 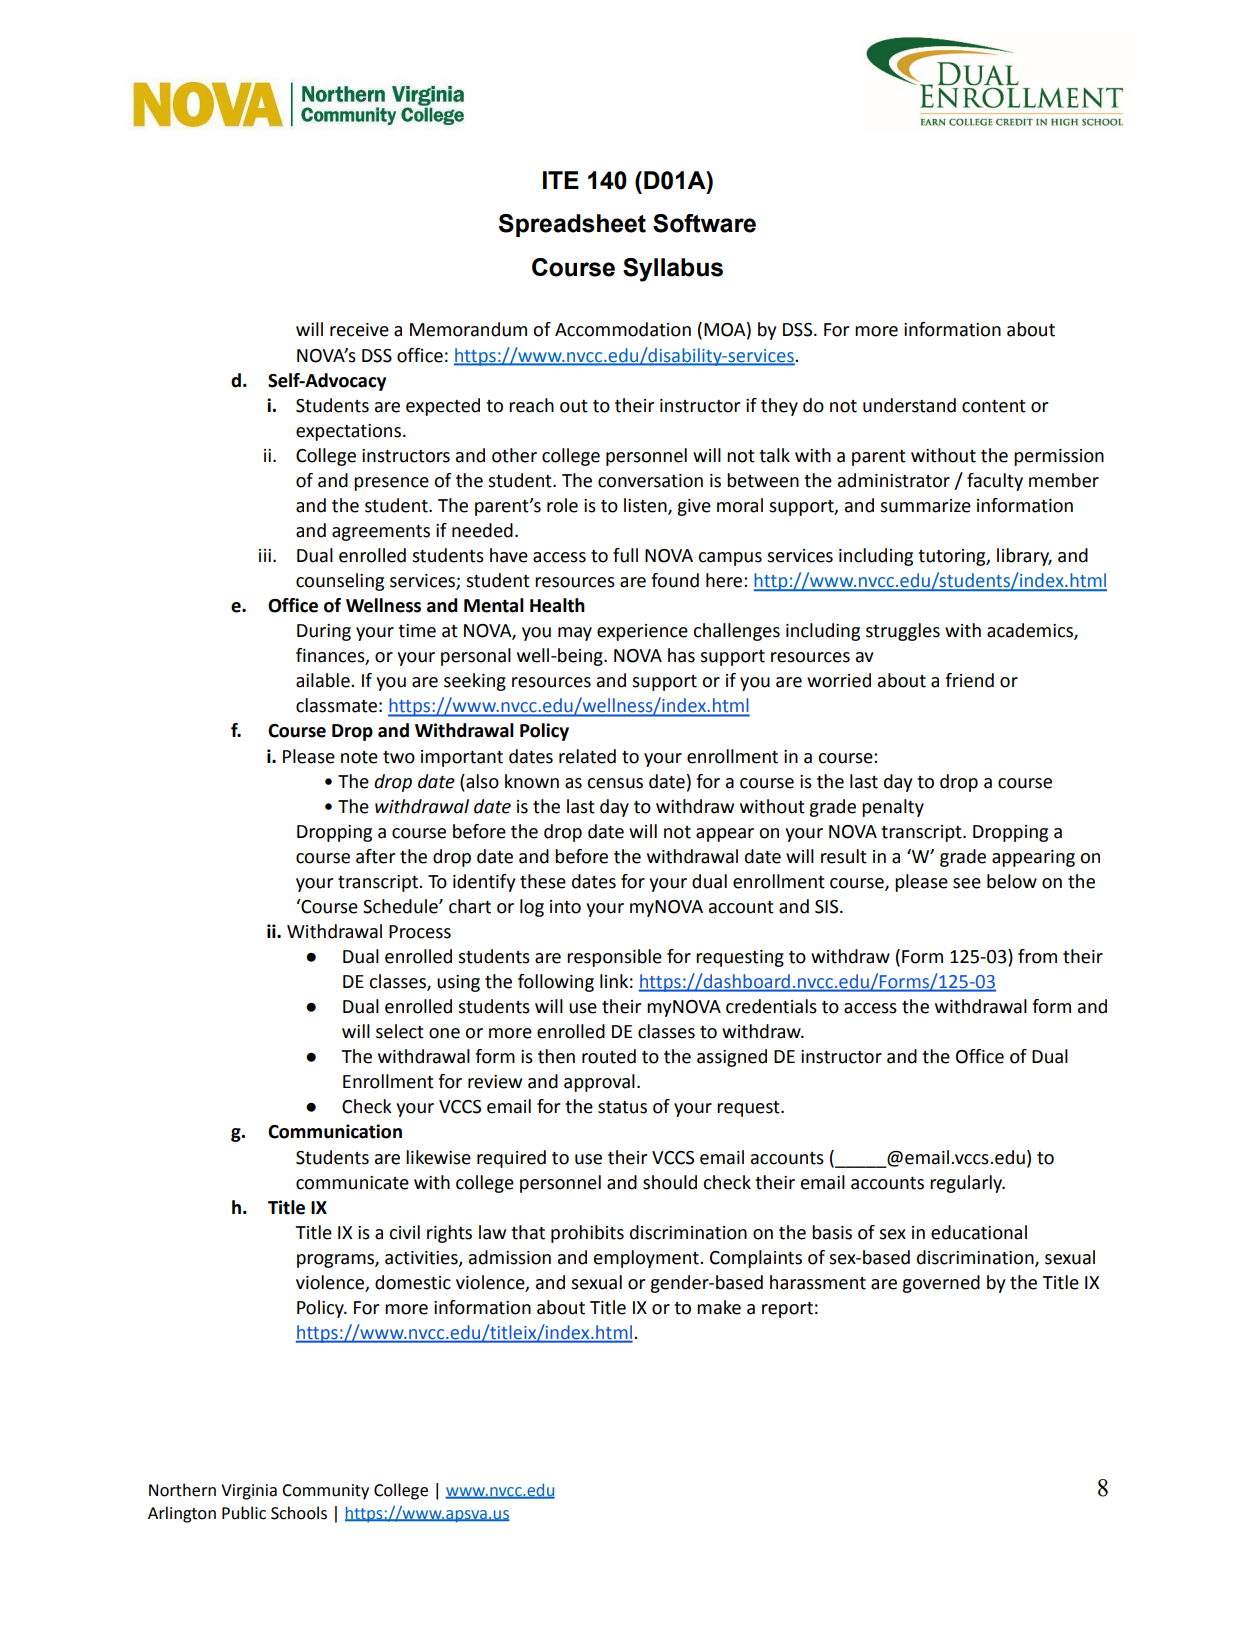 I want to click on Community, so click(x=325, y=1492).
